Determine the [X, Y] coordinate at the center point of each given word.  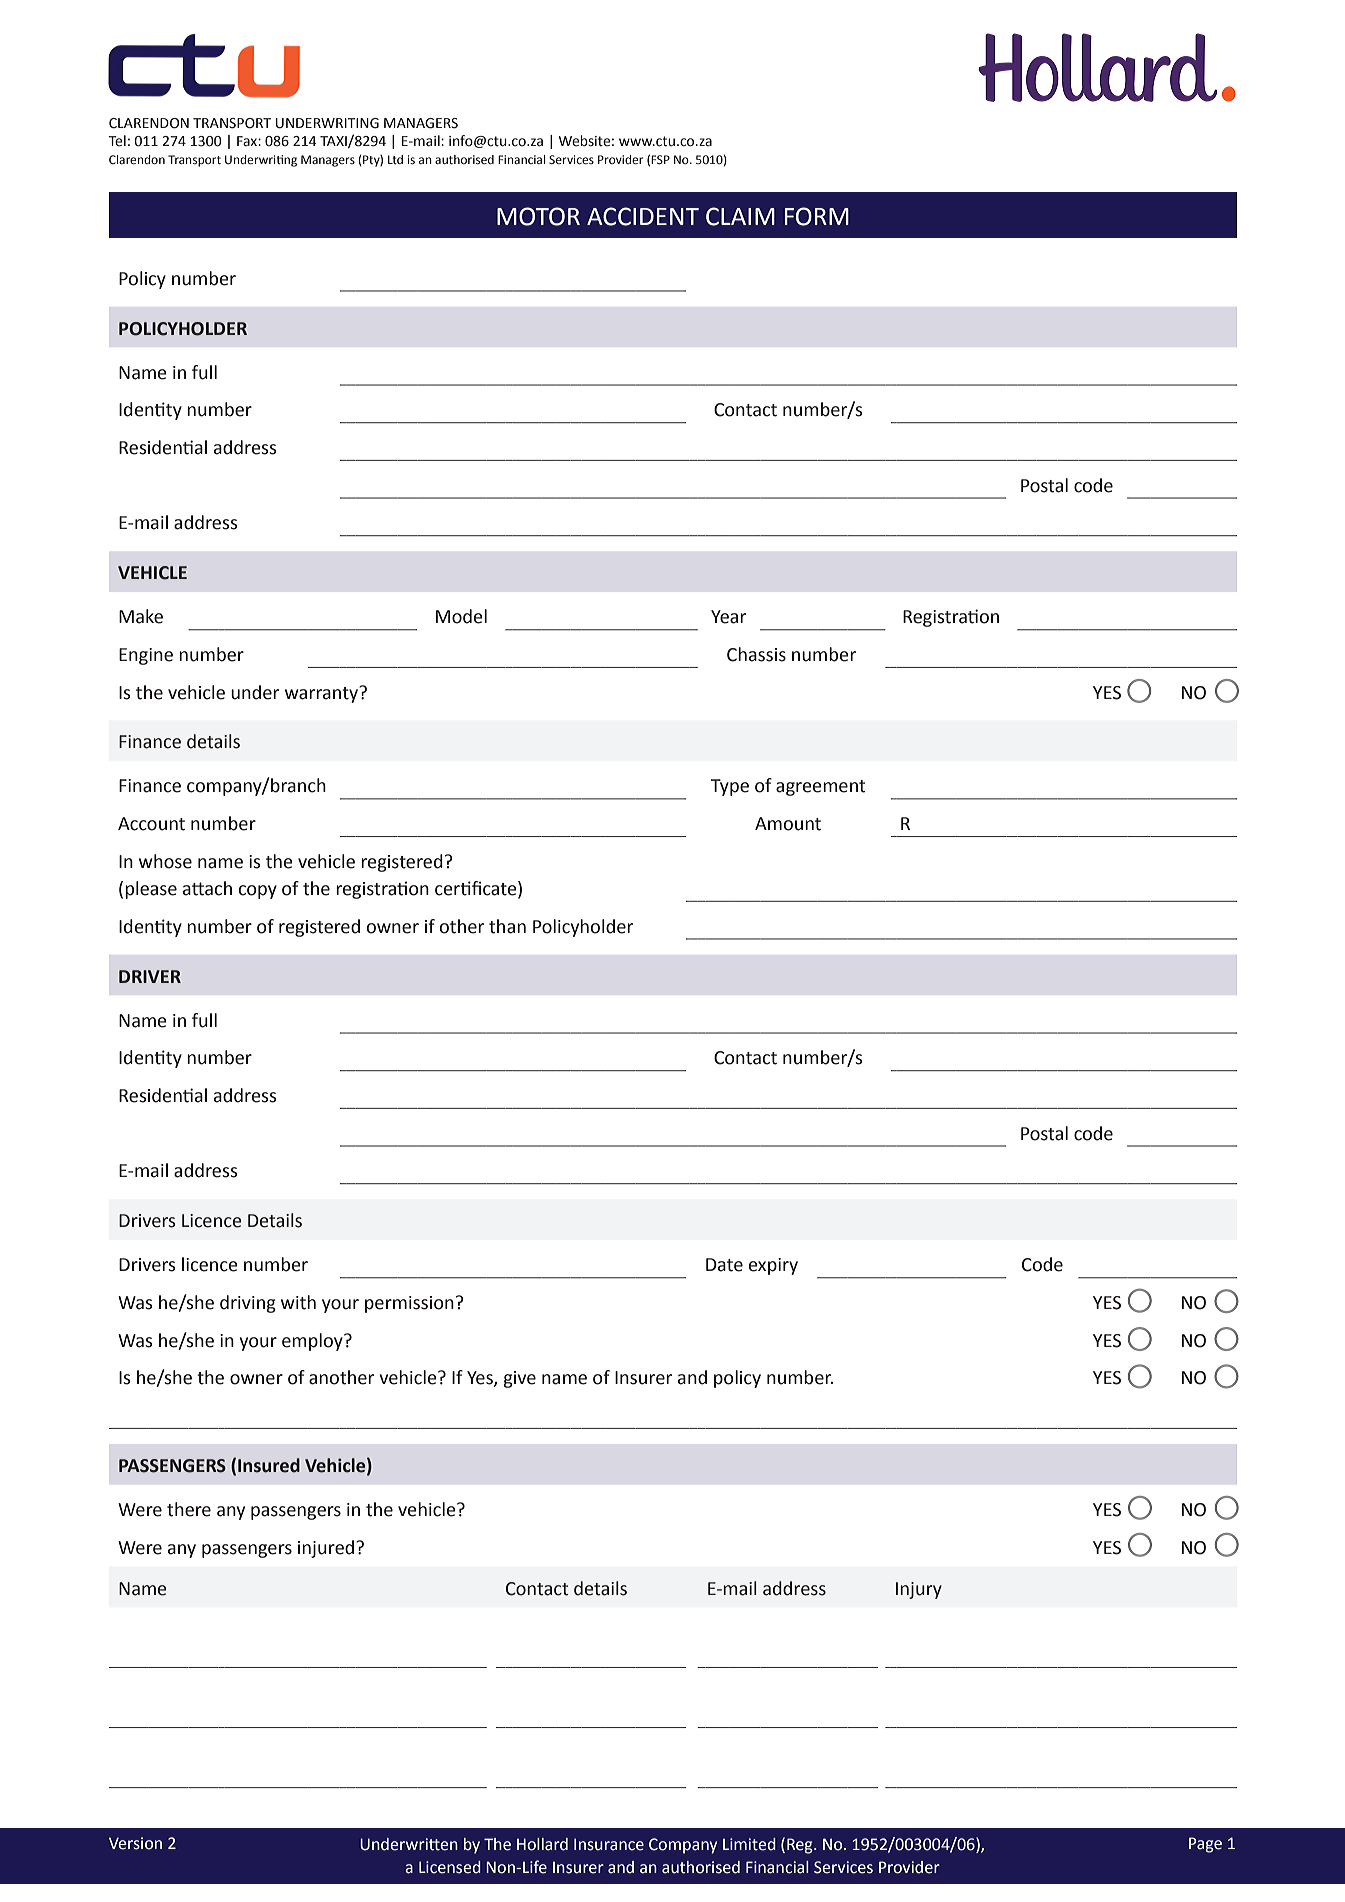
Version [135, 1843]
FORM [817, 216]
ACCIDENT [643, 216]
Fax [248, 141]
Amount [788, 824]
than [507, 926]
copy [258, 892]
